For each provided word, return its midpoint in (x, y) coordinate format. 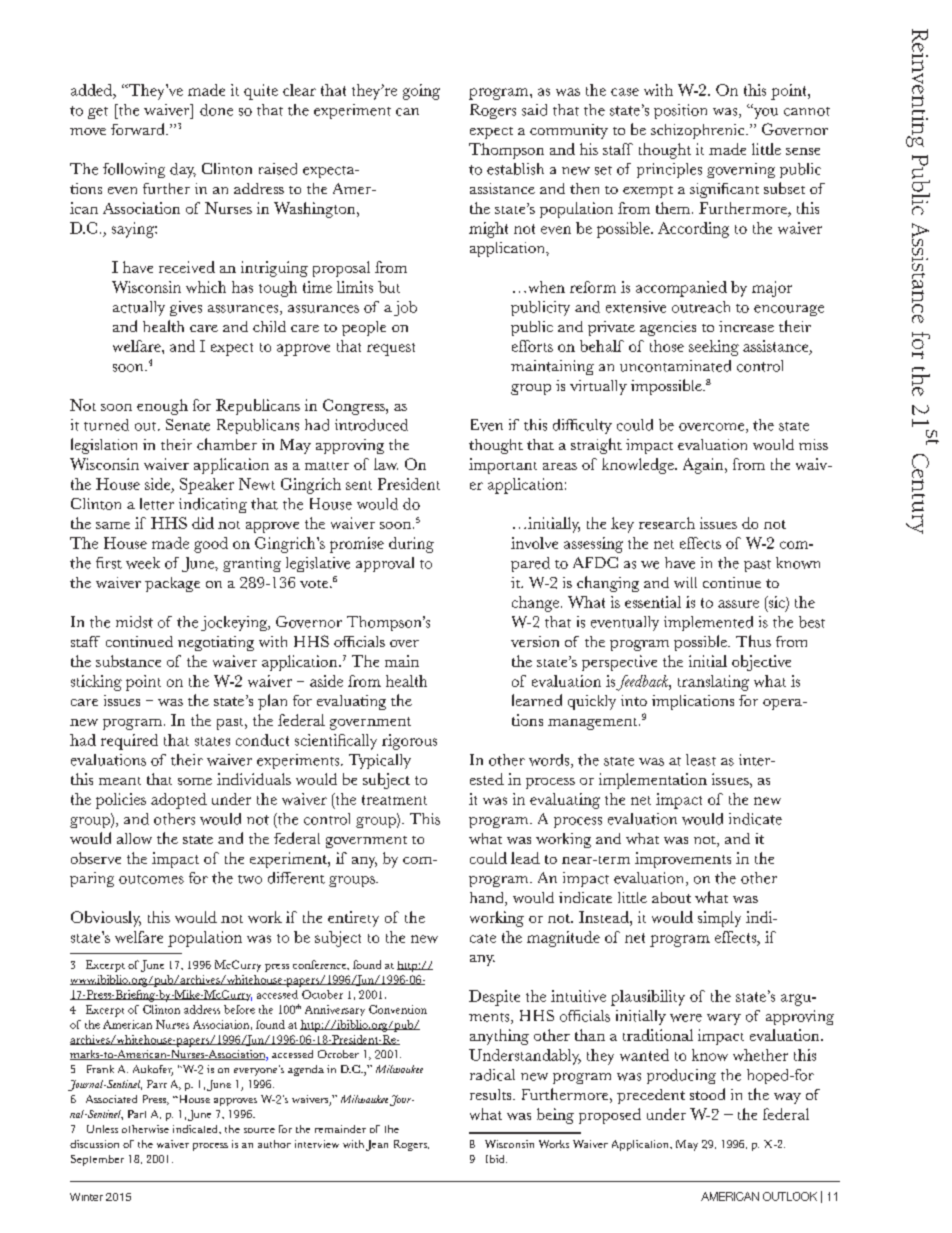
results (492, 1094)
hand (488, 899)
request (391, 349)
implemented (708, 623)
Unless (102, 1129)
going (421, 92)
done (216, 110)
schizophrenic (699, 131)
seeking (714, 348)
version (535, 641)
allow (134, 838)
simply (719, 919)
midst (134, 622)
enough (162, 407)
